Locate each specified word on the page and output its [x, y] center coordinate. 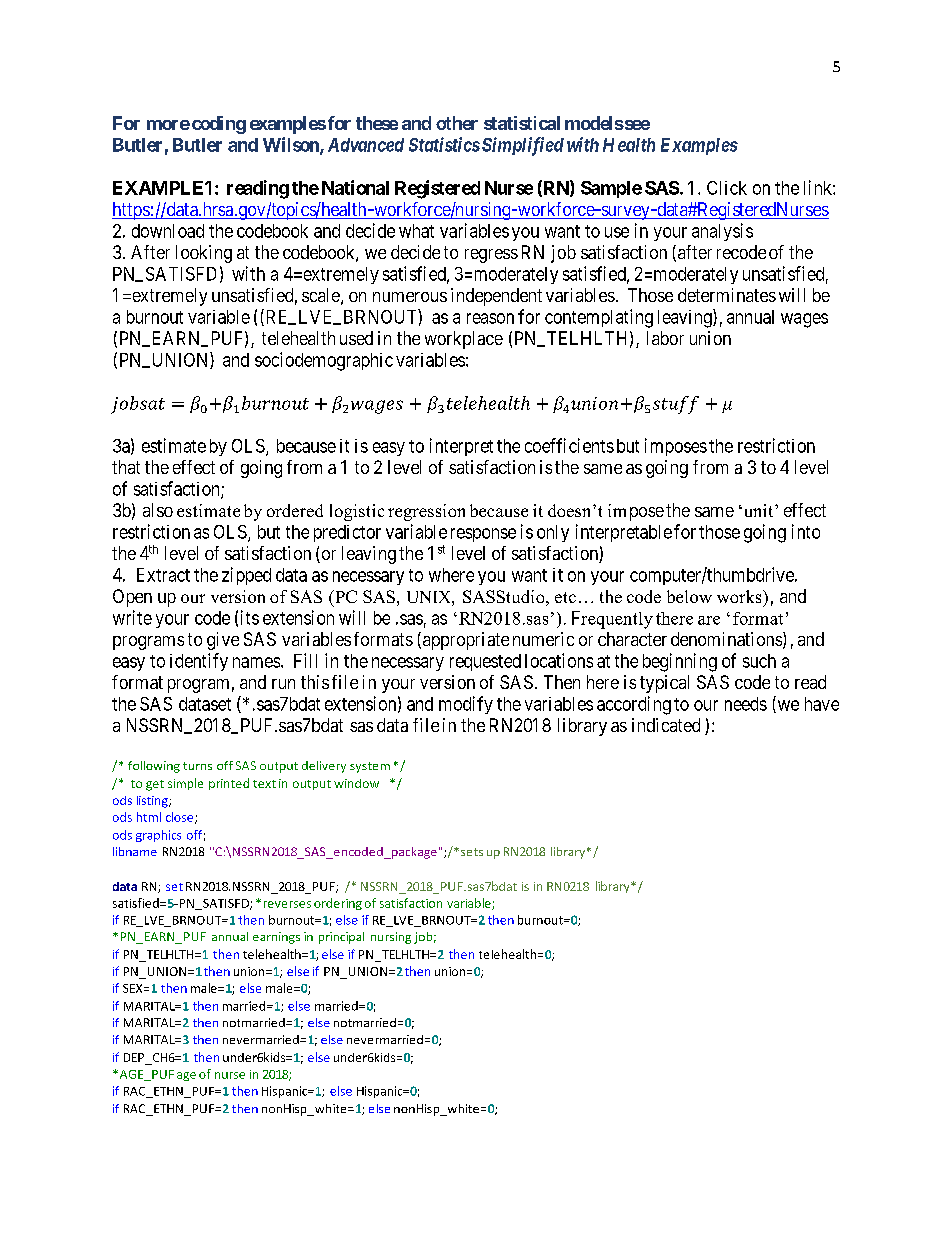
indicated [666, 725]
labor [665, 338]
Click [727, 188]
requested [485, 662]
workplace [464, 340]
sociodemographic [324, 361]
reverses [287, 904]
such [759, 661]
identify [199, 662]
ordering [338, 904]
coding [217, 125]
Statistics [444, 144]
